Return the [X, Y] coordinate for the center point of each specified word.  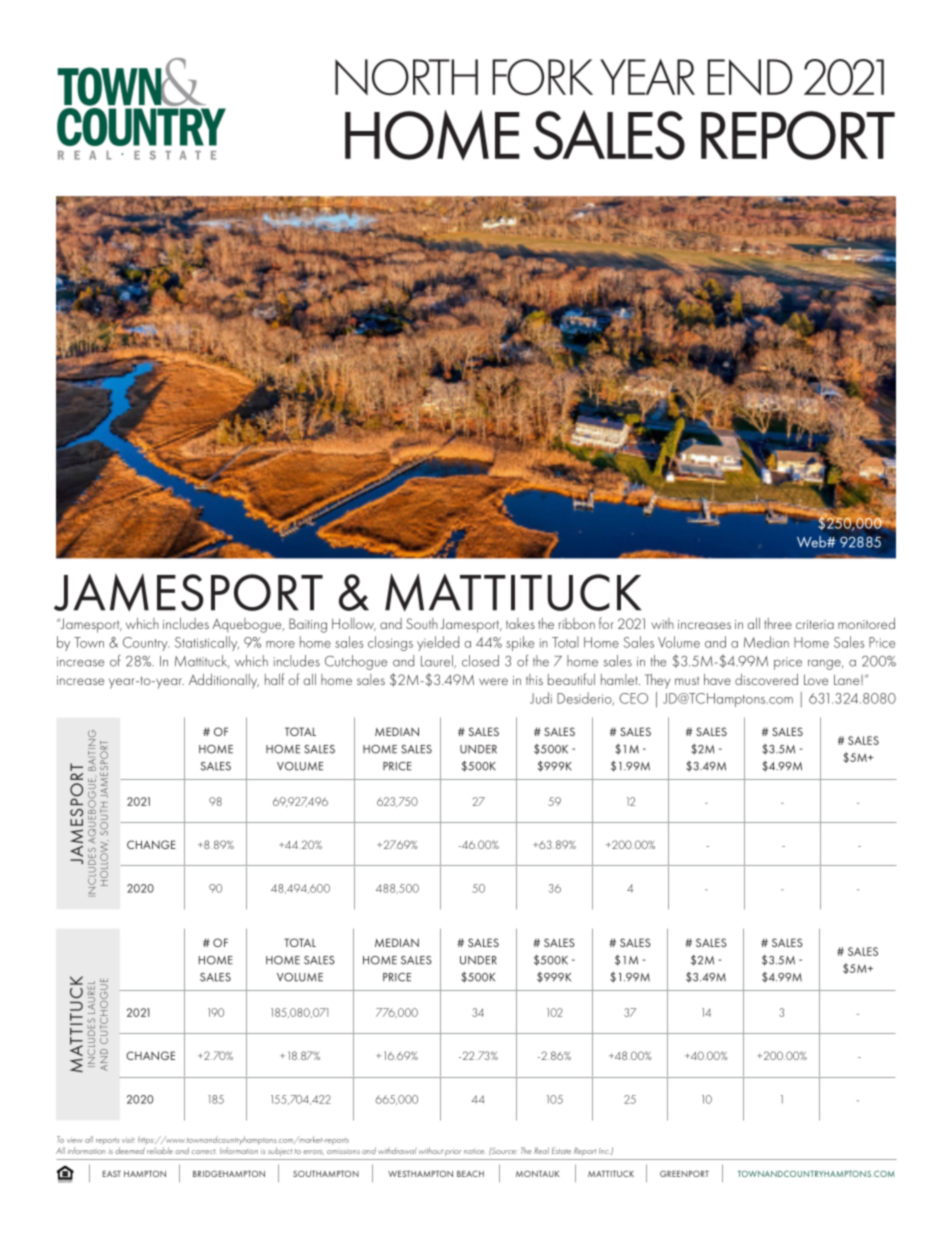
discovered [766, 679]
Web [812, 542]
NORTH [406, 77]
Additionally [224, 681]
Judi [541, 698]
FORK [542, 77]
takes [520, 623]
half [274, 679]
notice [475, 1151]
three [778, 623]
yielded [438, 643]
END [750, 77]
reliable [160, 1150]
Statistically [207, 643]
